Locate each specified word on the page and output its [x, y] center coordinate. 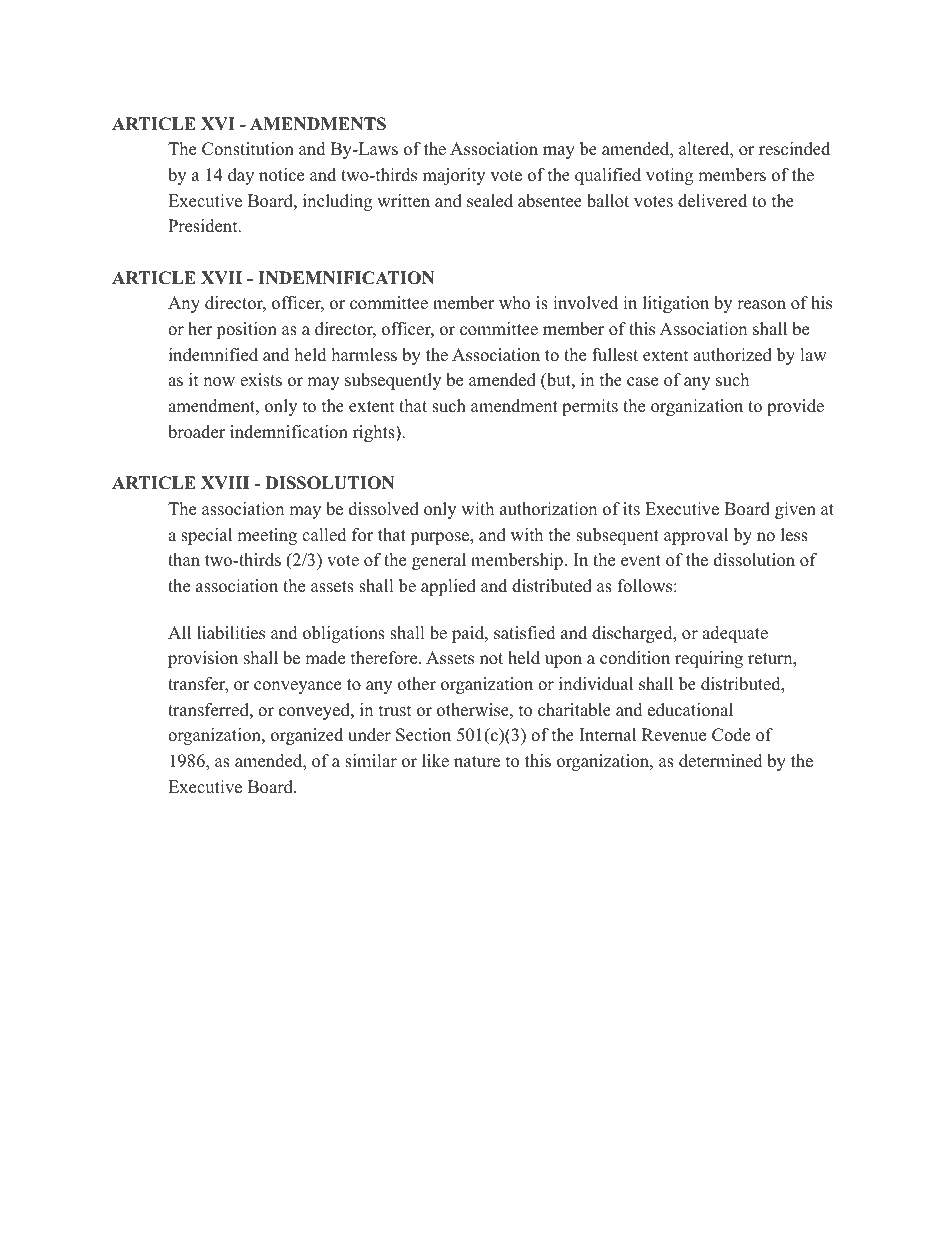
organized [307, 736]
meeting [267, 536]
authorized [732, 355]
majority [454, 176]
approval [696, 536]
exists [261, 380]
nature [477, 762]
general [439, 561]
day [241, 176]
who [514, 303]
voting [669, 176]
